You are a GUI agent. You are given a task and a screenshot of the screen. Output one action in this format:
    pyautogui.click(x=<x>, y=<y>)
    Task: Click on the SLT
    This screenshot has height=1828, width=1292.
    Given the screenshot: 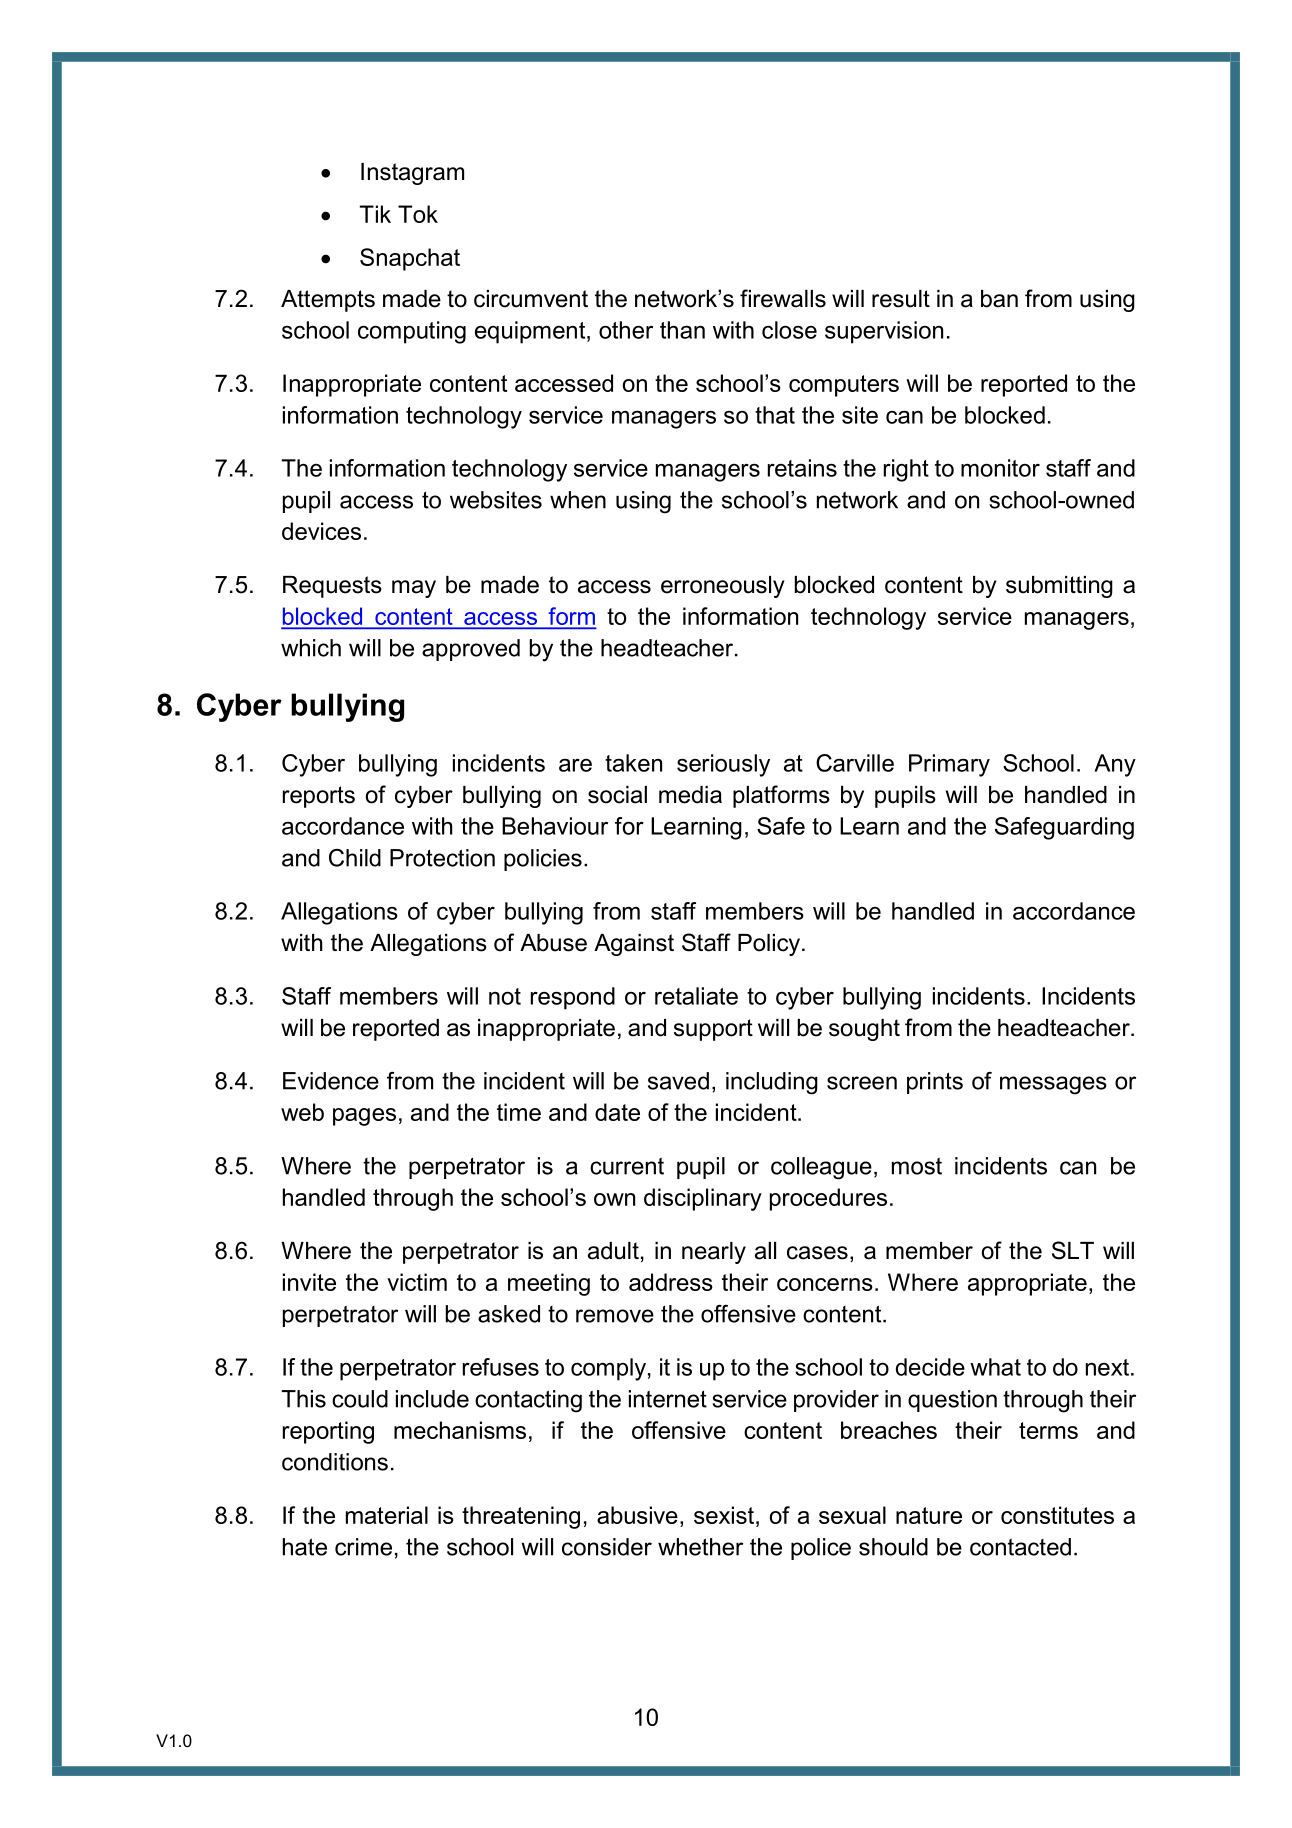 What is the action you would take?
    pyautogui.click(x=1073, y=1250)
